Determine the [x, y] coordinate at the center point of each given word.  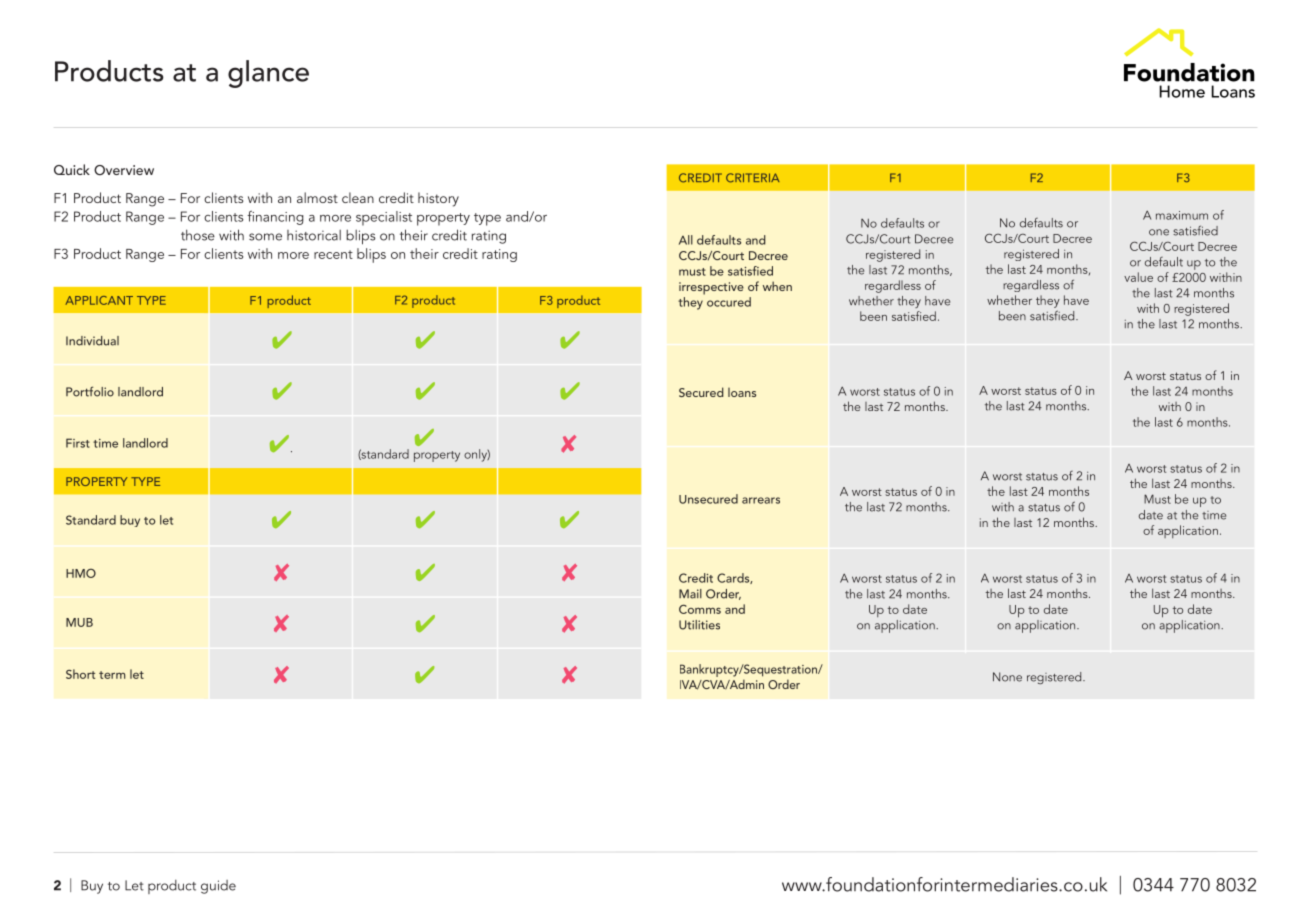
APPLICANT [99, 300]
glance [268, 74]
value [1138, 277]
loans [742, 392]
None [1007, 677]
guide [218, 887]
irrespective [711, 288]
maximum [1182, 215]
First [78, 443]
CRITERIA [753, 178]
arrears [761, 500]
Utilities [699, 625]
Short [80, 674]
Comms [700, 609]
